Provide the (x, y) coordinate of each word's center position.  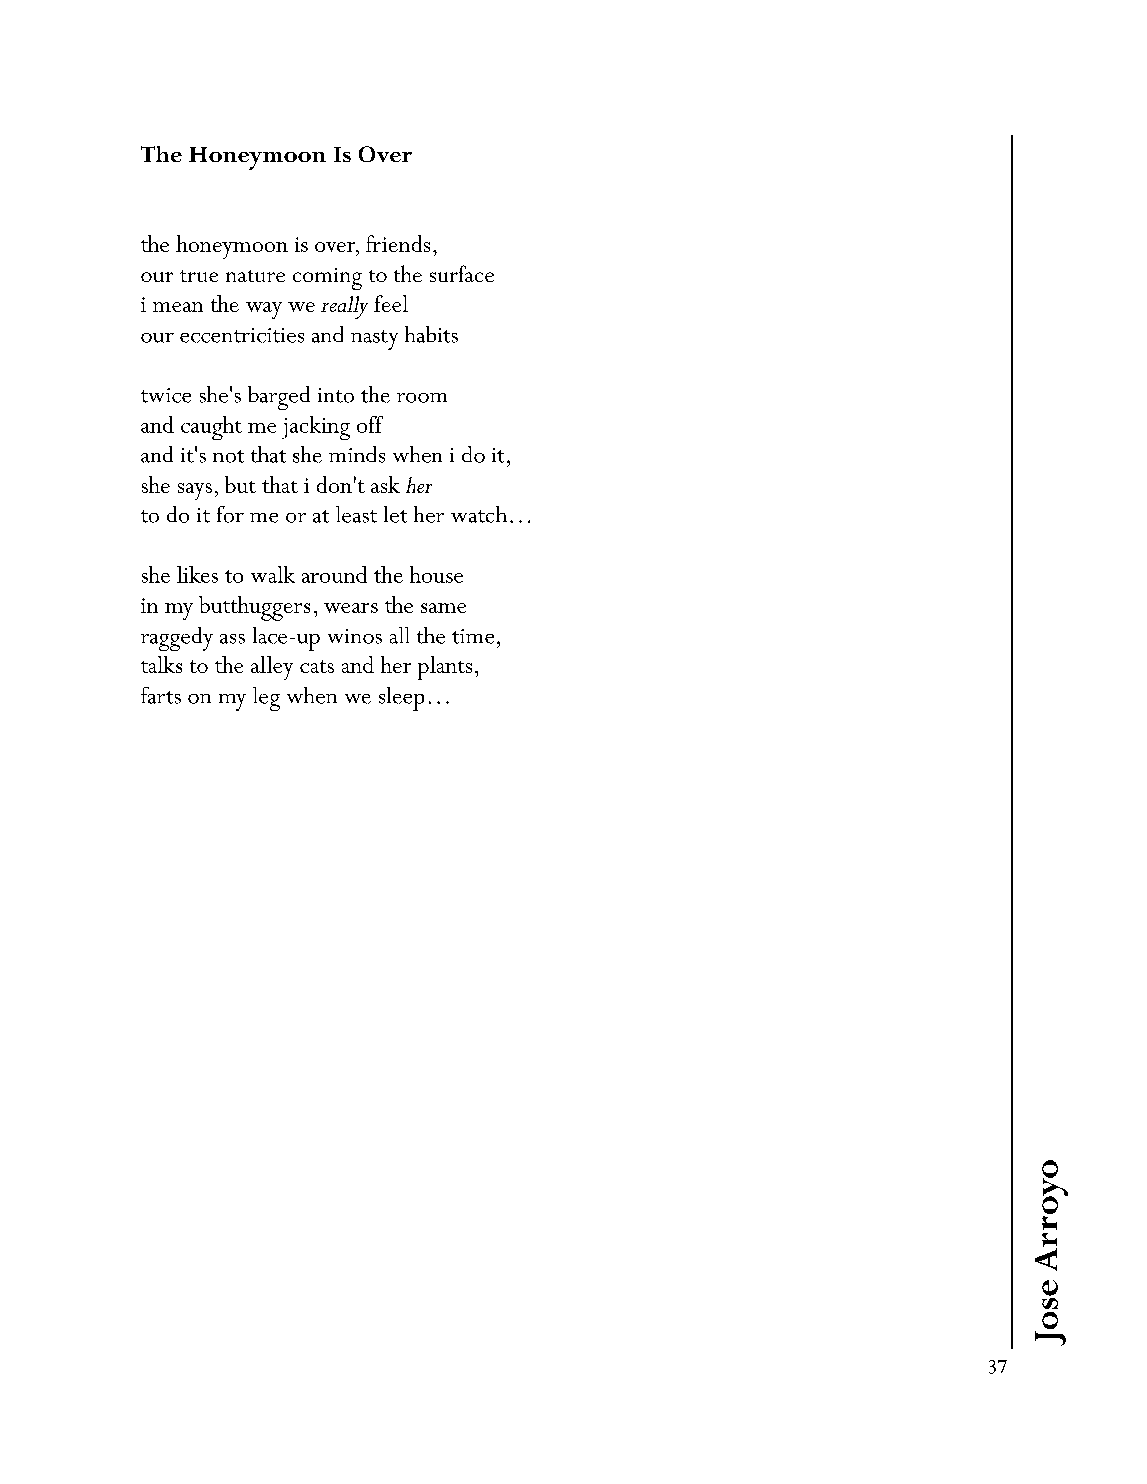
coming (327, 279)
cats (317, 666)
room (422, 398)
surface (462, 273)
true (199, 276)
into (336, 395)
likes (197, 574)
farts (161, 695)
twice (166, 395)
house (436, 574)
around (334, 574)
